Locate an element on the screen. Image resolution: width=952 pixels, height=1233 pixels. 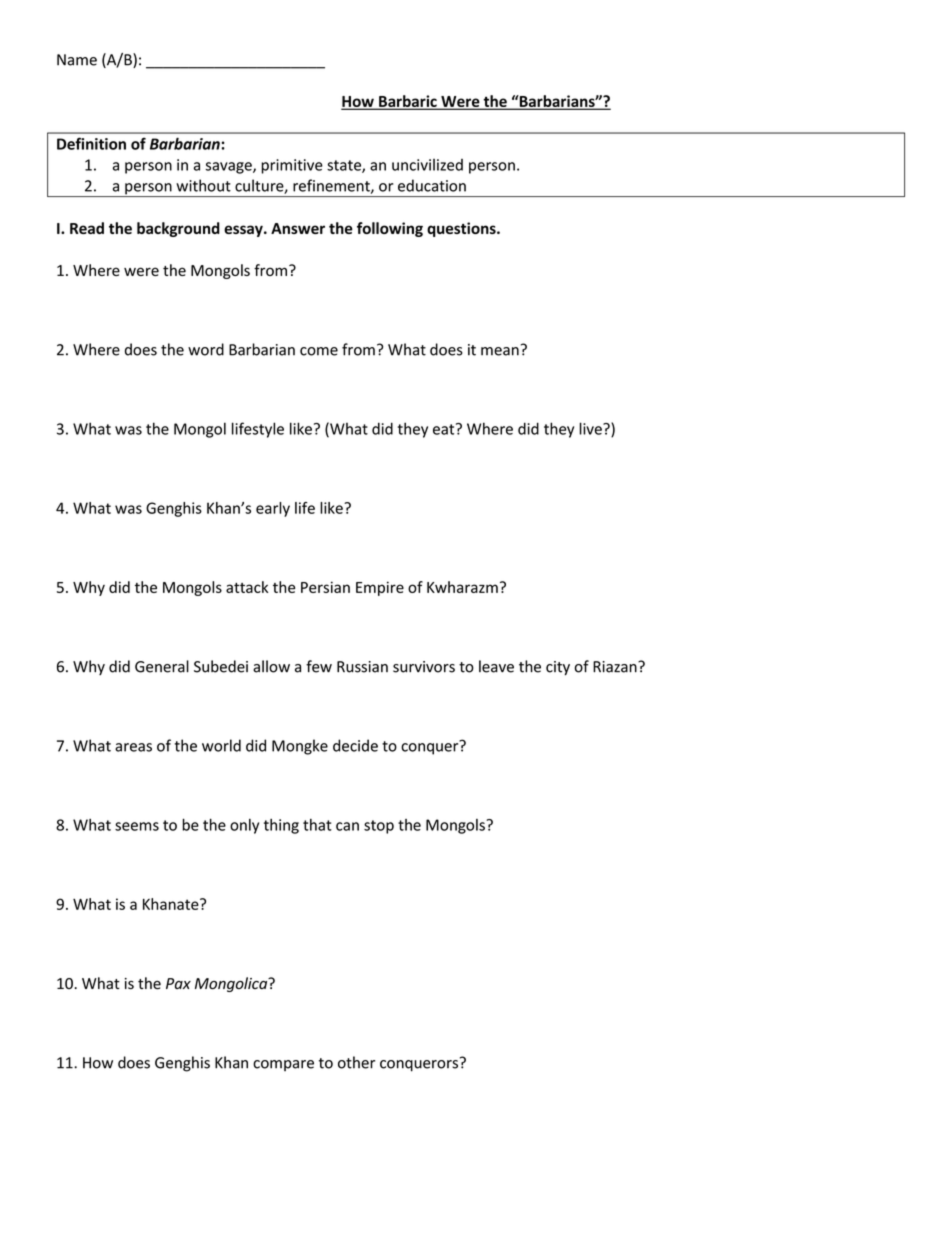
come is located at coordinates (319, 351).
